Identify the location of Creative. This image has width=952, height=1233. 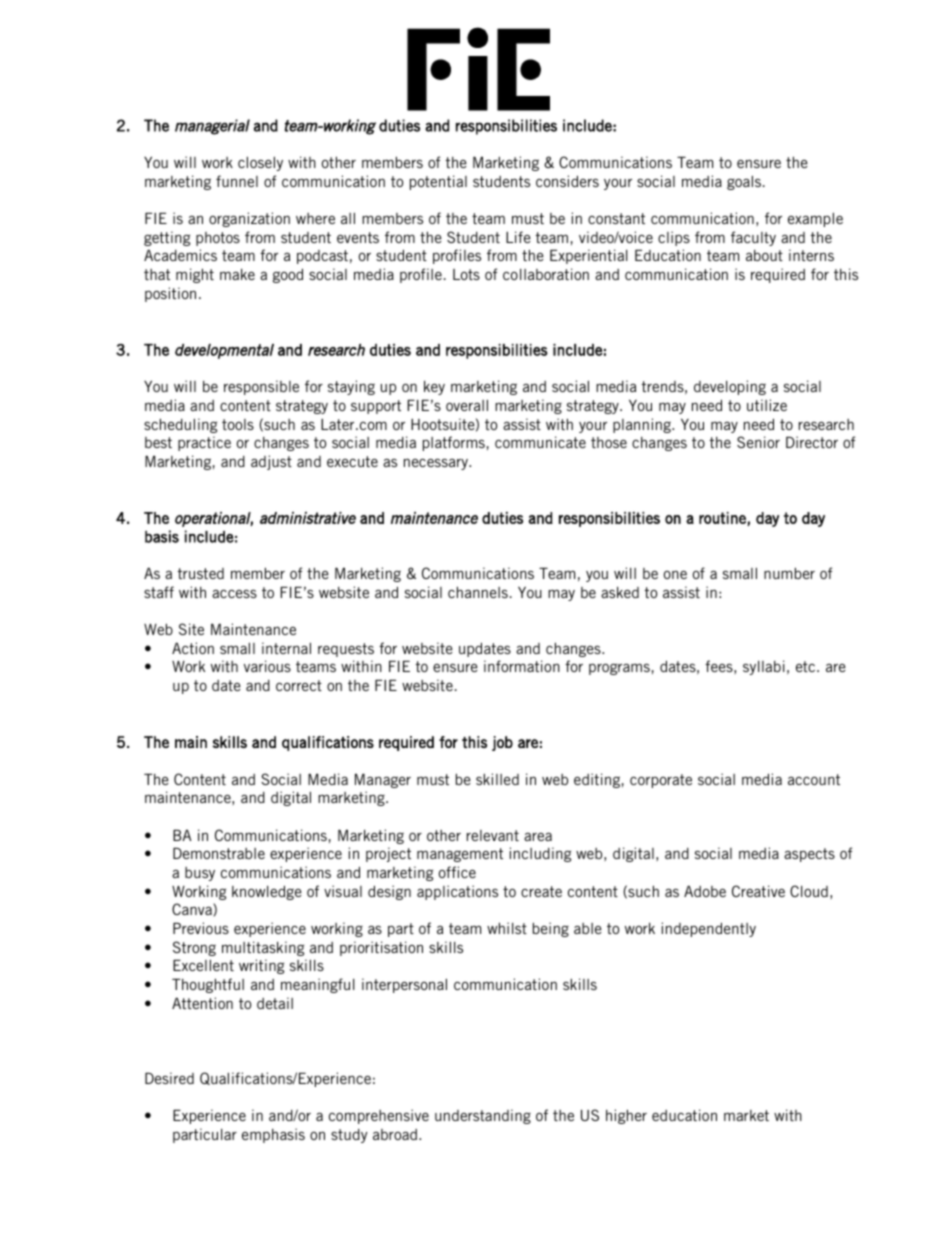
(758, 891).
